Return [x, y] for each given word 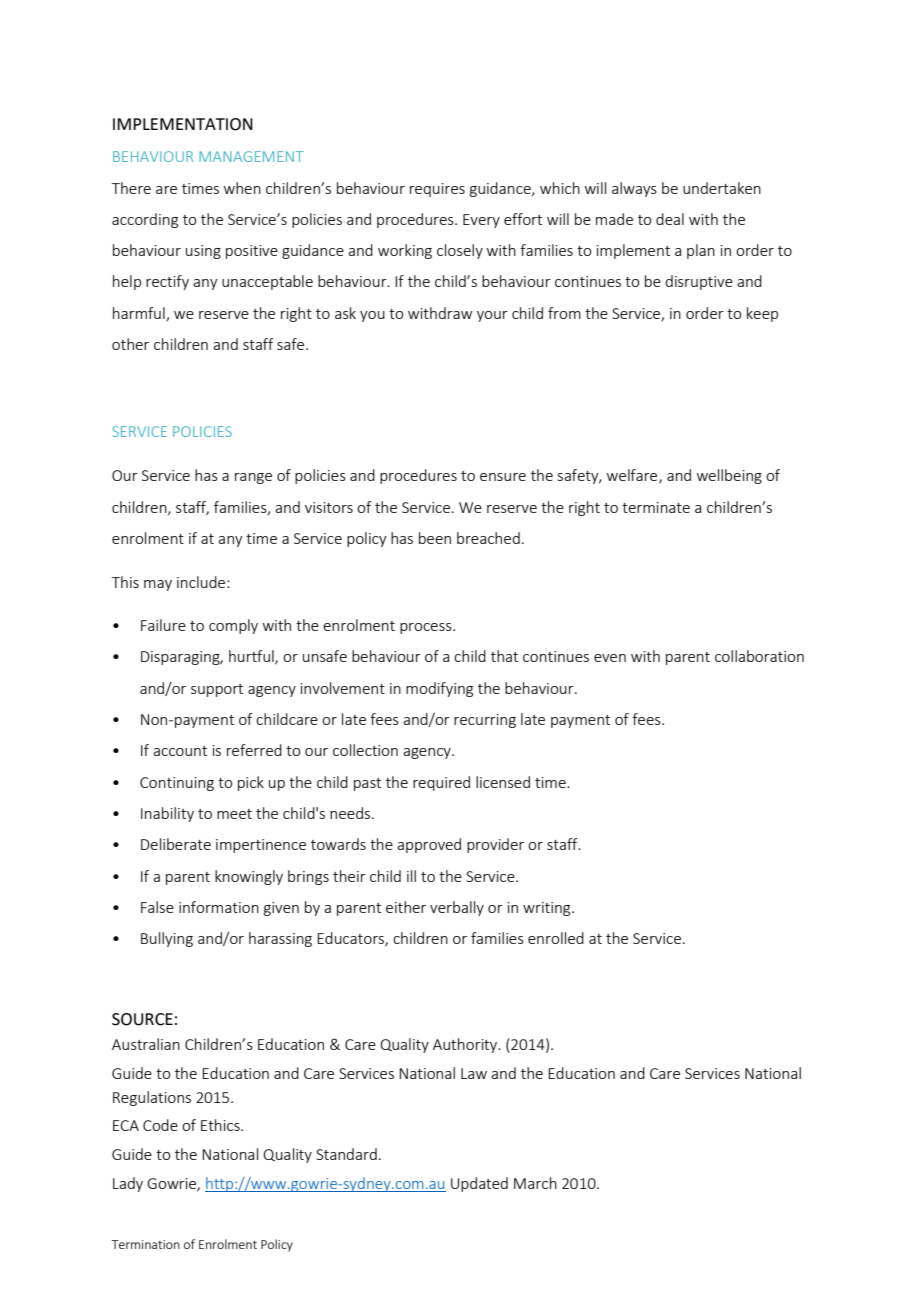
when [242, 188]
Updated [479, 1184]
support [217, 690]
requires [437, 190]
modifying [439, 689]
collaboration [759, 656]
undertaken [722, 188]
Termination [146, 1244]
